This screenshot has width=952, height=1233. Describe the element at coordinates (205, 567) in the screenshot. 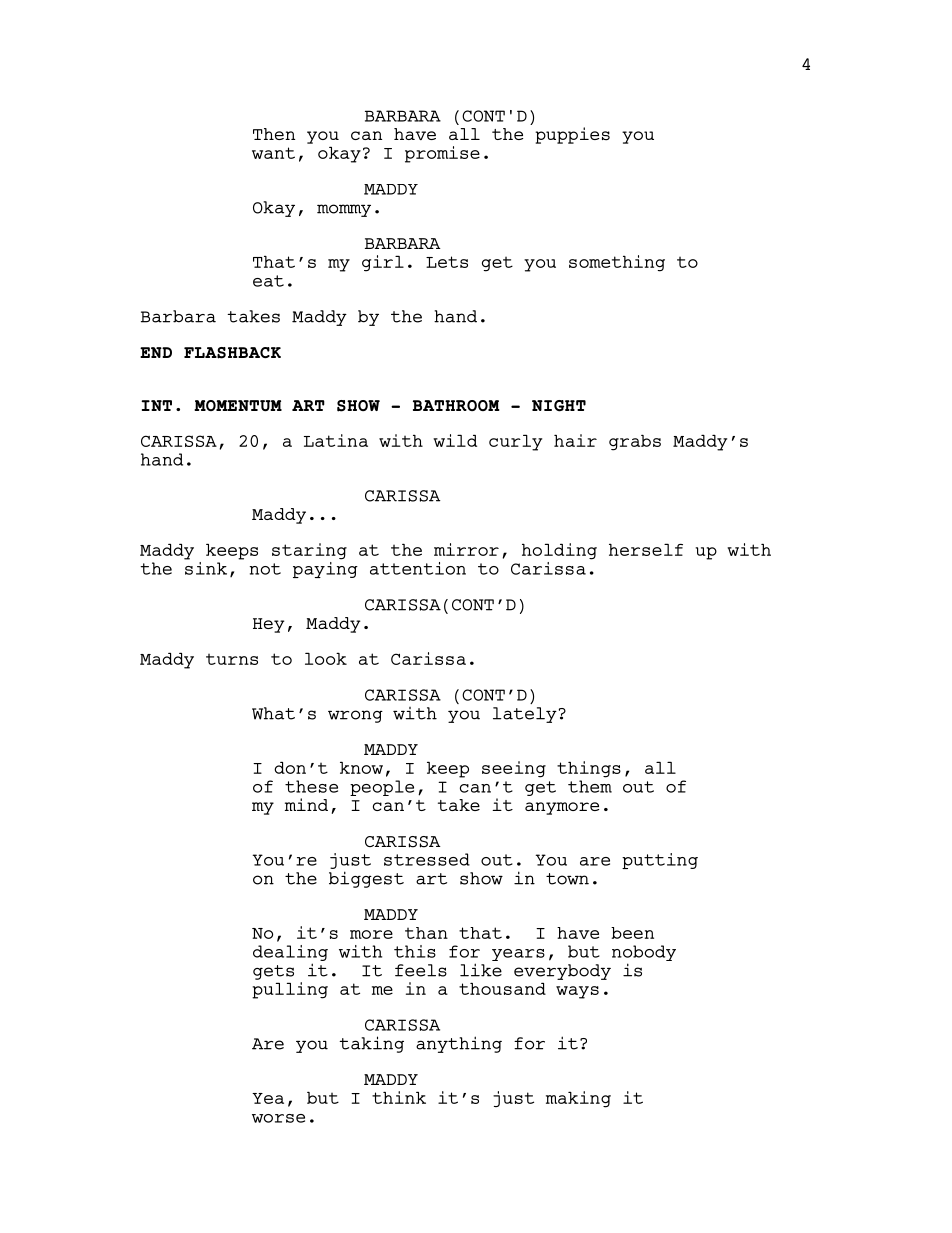

I see `sink` at that location.
